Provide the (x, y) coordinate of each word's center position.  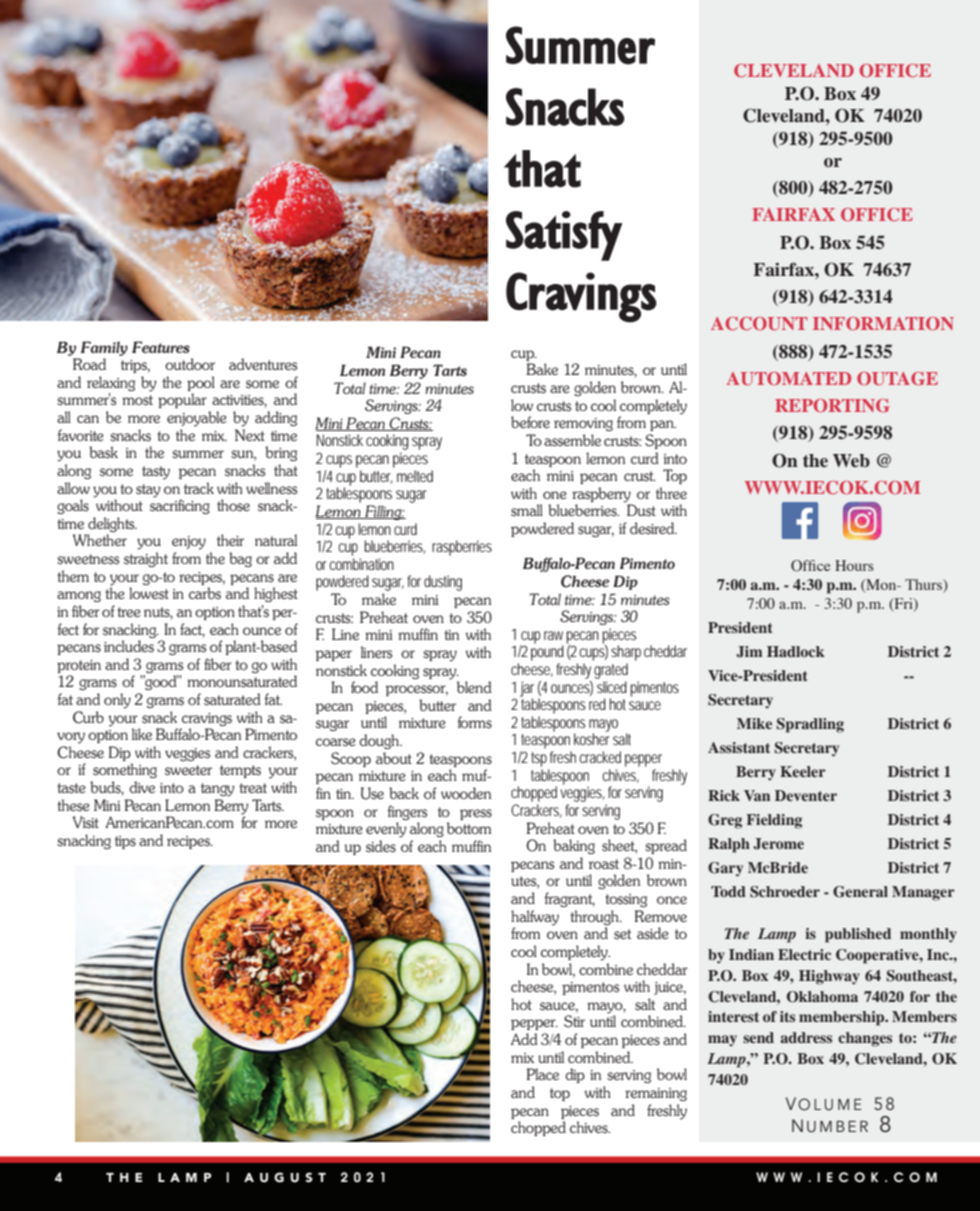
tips (125, 842)
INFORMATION (883, 323)
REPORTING (832, 405)
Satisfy (564, 236)
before (530, 422)
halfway (535, 919)
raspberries (462, 548)
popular (182, 400)
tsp (539, 759)
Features (161, 347)
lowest (149, 593)
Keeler (803, 771)
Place (543, 1074)
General (860, 892)
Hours (854, 565)
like (142, 734)
